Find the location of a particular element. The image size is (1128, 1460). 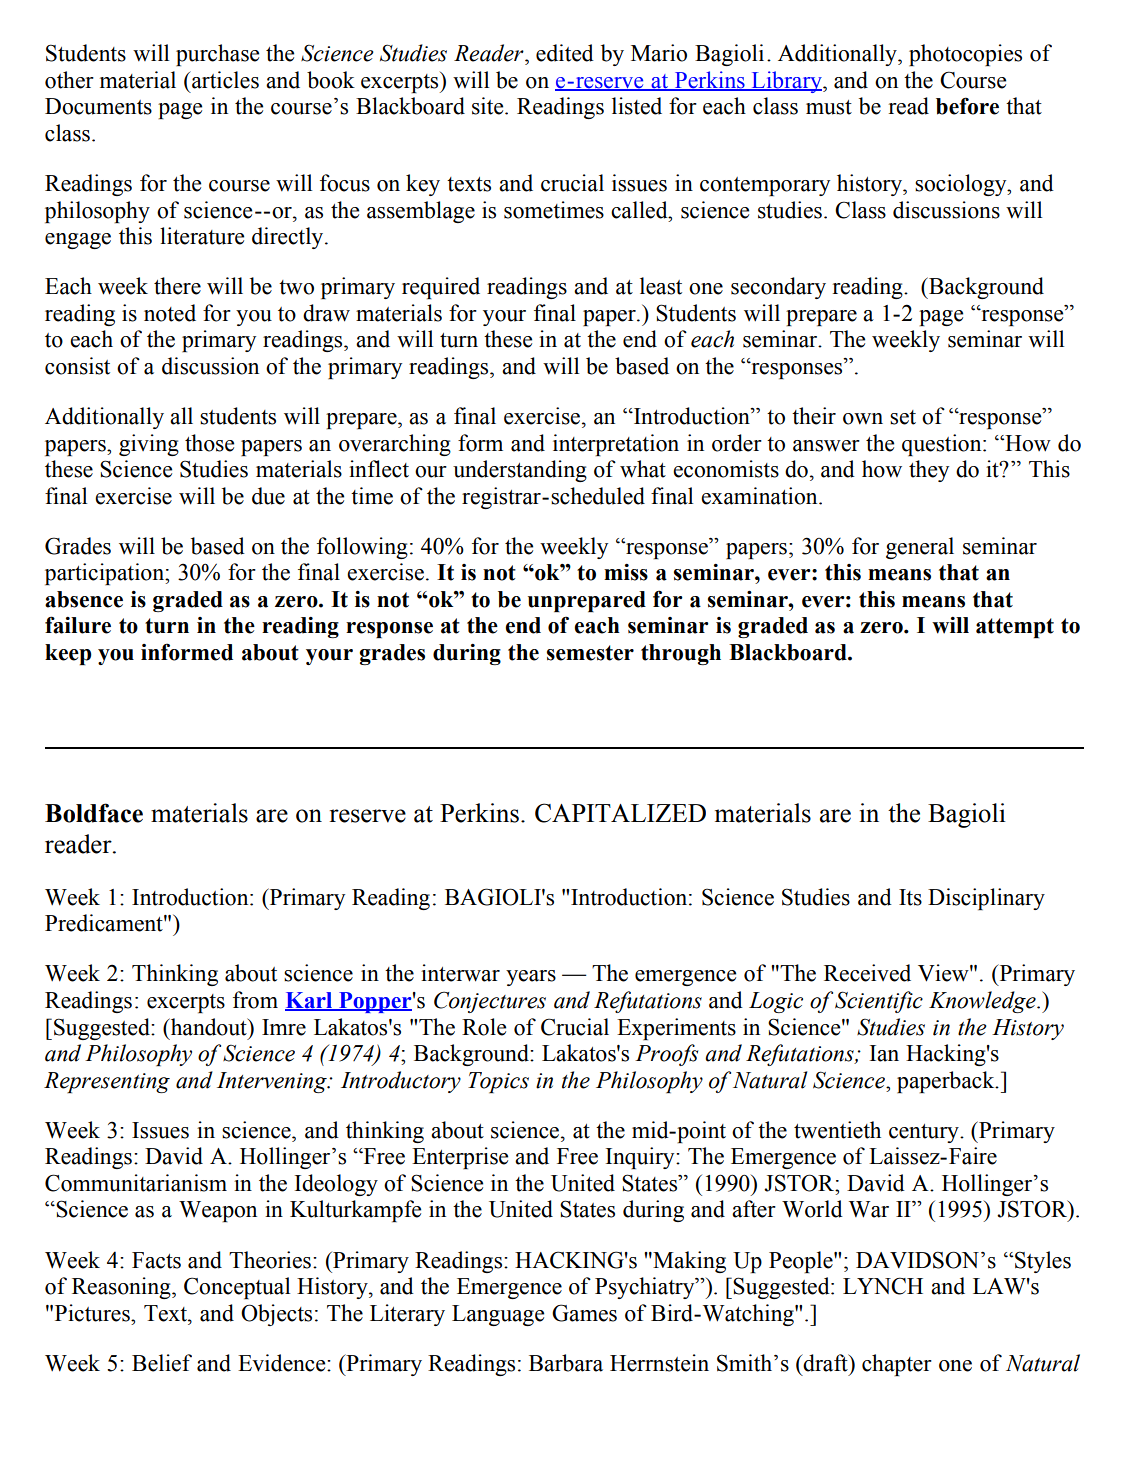

semester is located at coordinates (590, 653).
